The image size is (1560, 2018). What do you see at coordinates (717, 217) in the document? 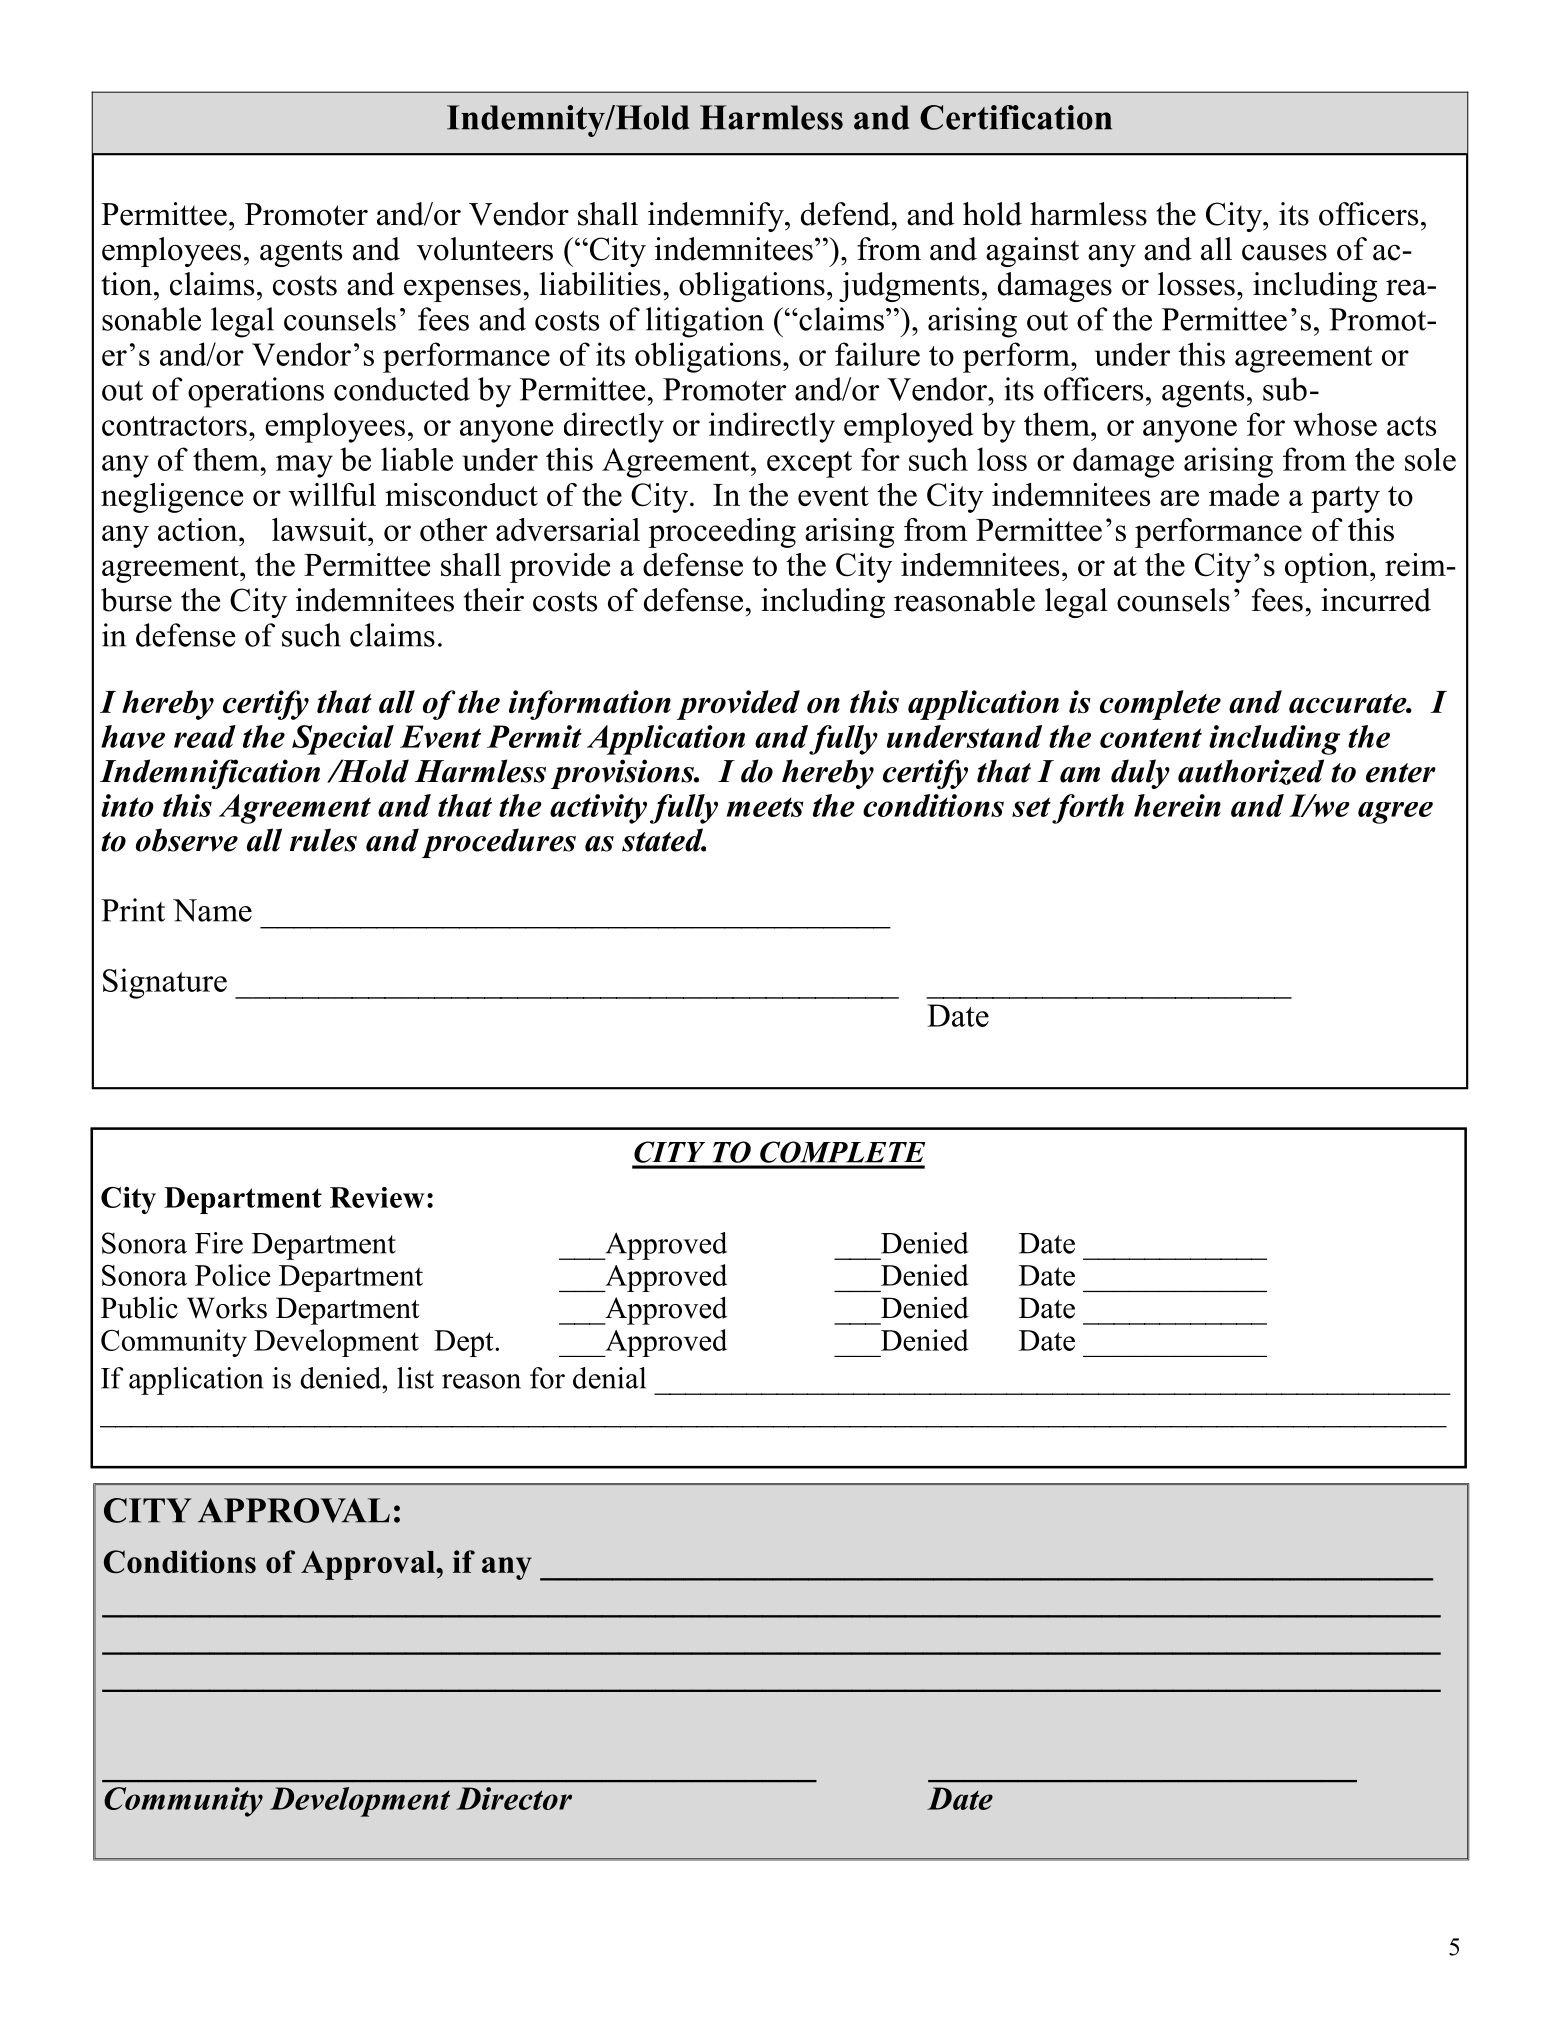
I see `indemnify` at bounding box center [717, 217].
